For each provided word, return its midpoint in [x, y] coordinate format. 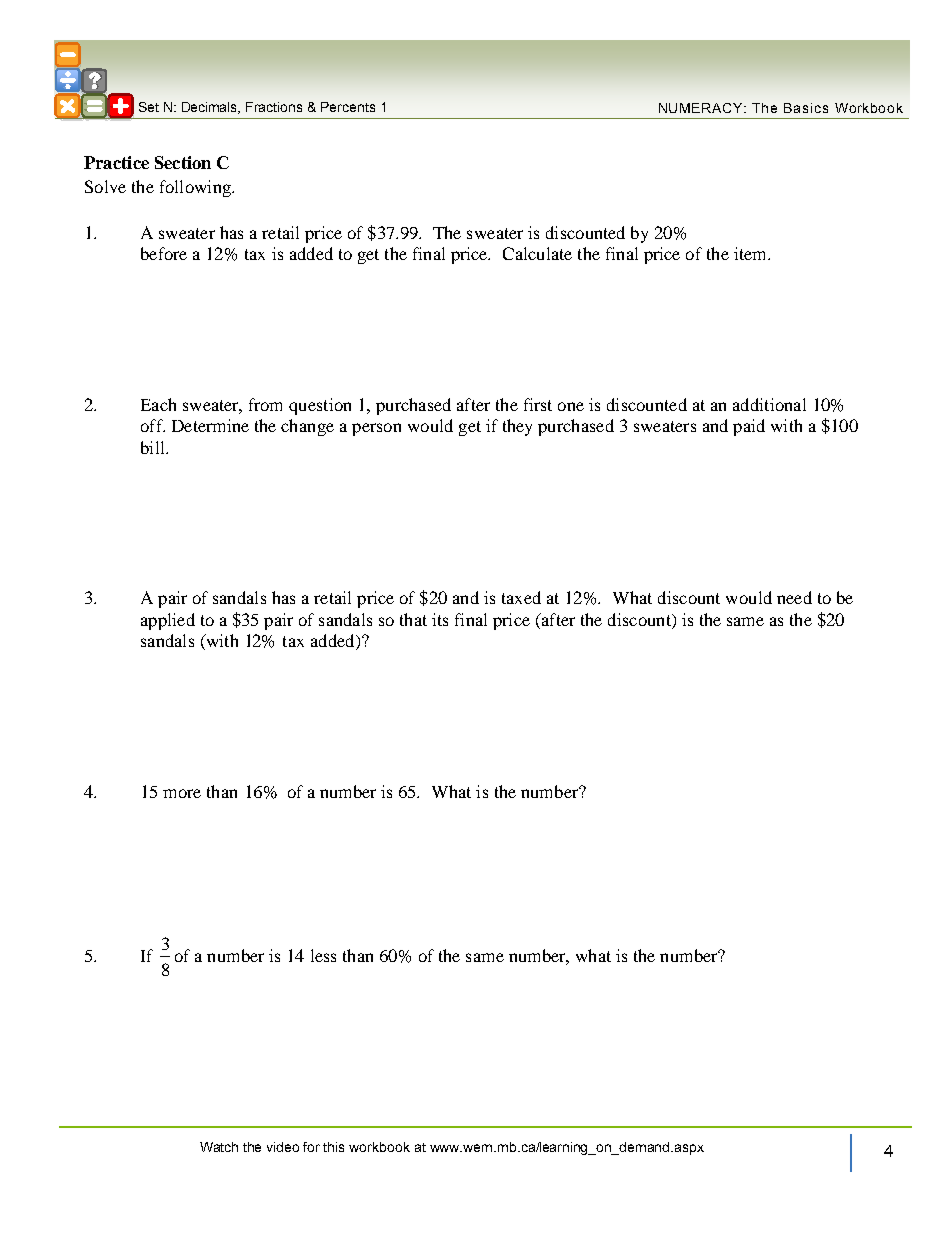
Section [183, 162]
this [333, 1147]
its [440, 619]
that [413, 619]
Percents [348, 107]
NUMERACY [702, 108]
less [323, 955]
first [538, 404]
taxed [521, 597]
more [182, 793]
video [283, 1147]
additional [769, 404]
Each [158, 404]
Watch [219, 1147]
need [794, 597]
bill [154, 447]
